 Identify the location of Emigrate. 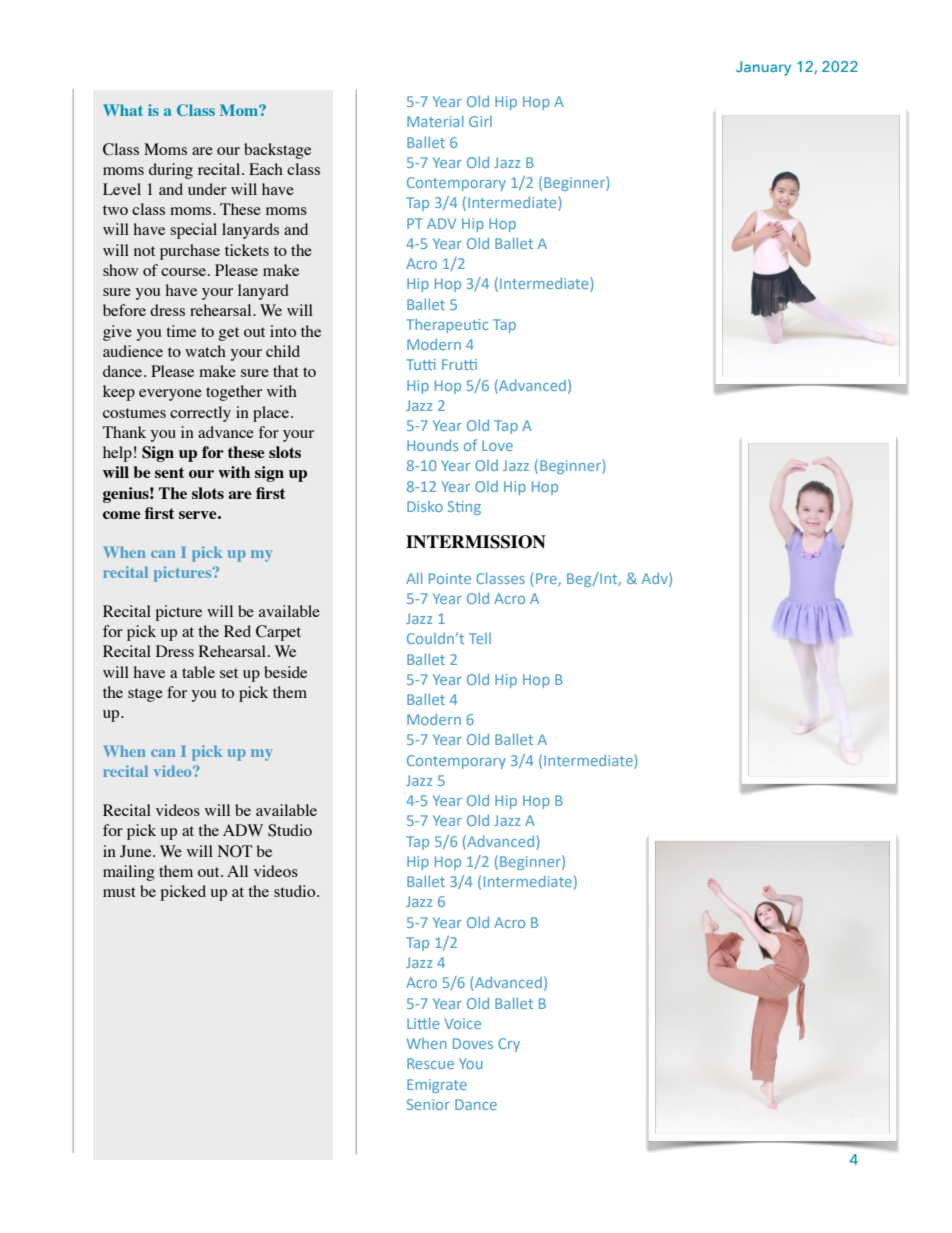
(437, 1086).
